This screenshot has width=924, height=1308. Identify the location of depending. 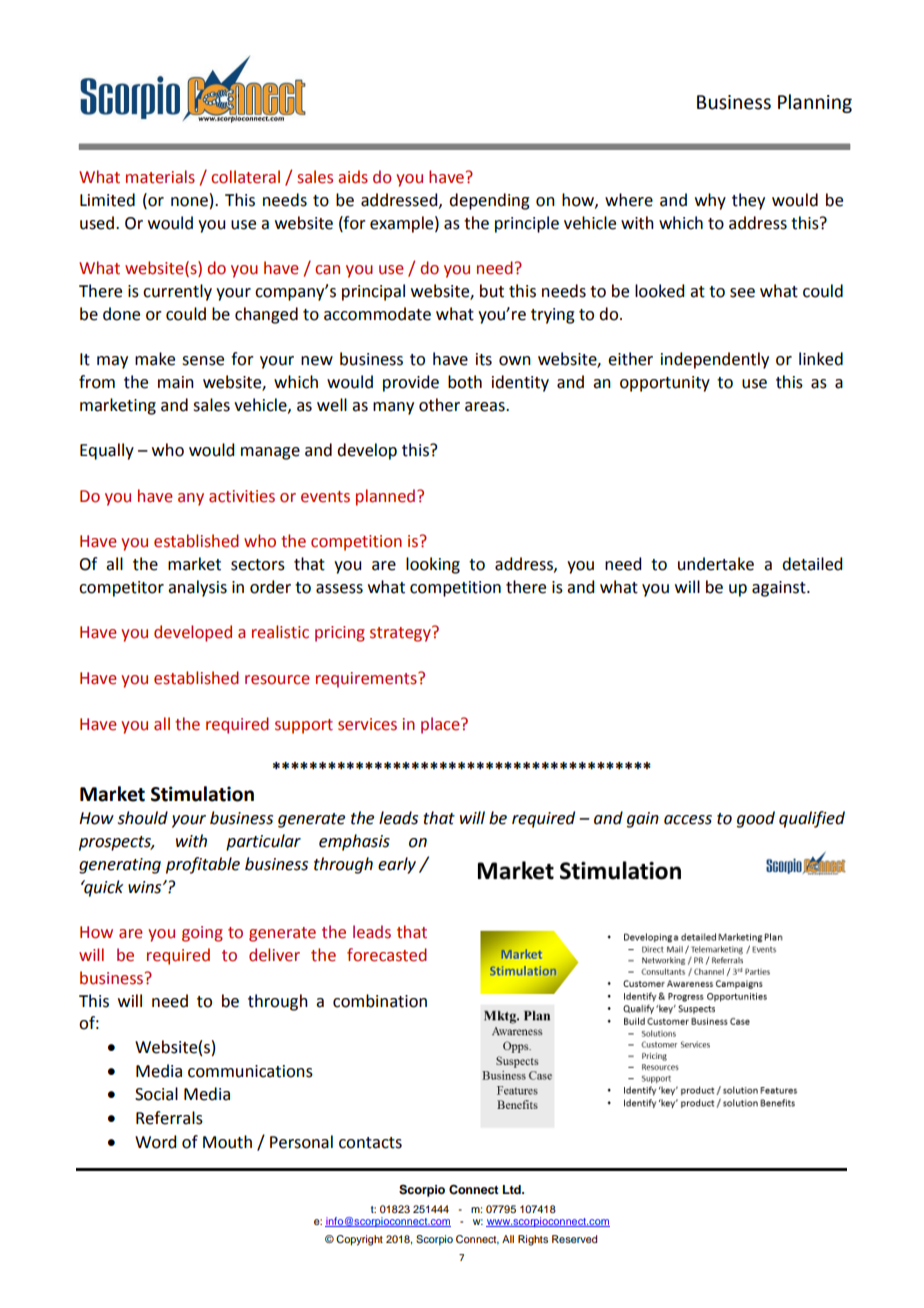
(489, 201).
